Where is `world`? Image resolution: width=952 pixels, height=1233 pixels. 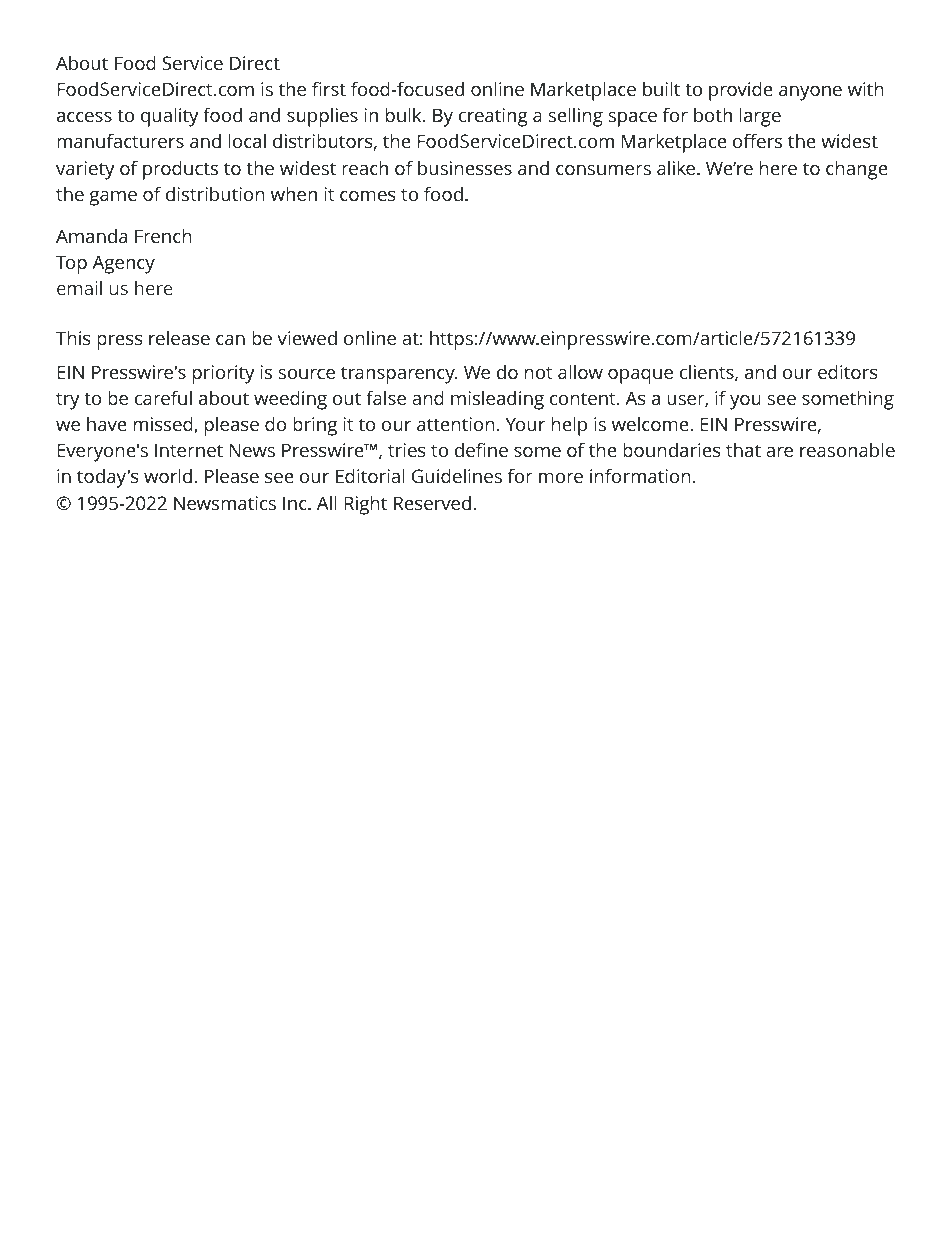
world is located at coordinates (168, 475).
